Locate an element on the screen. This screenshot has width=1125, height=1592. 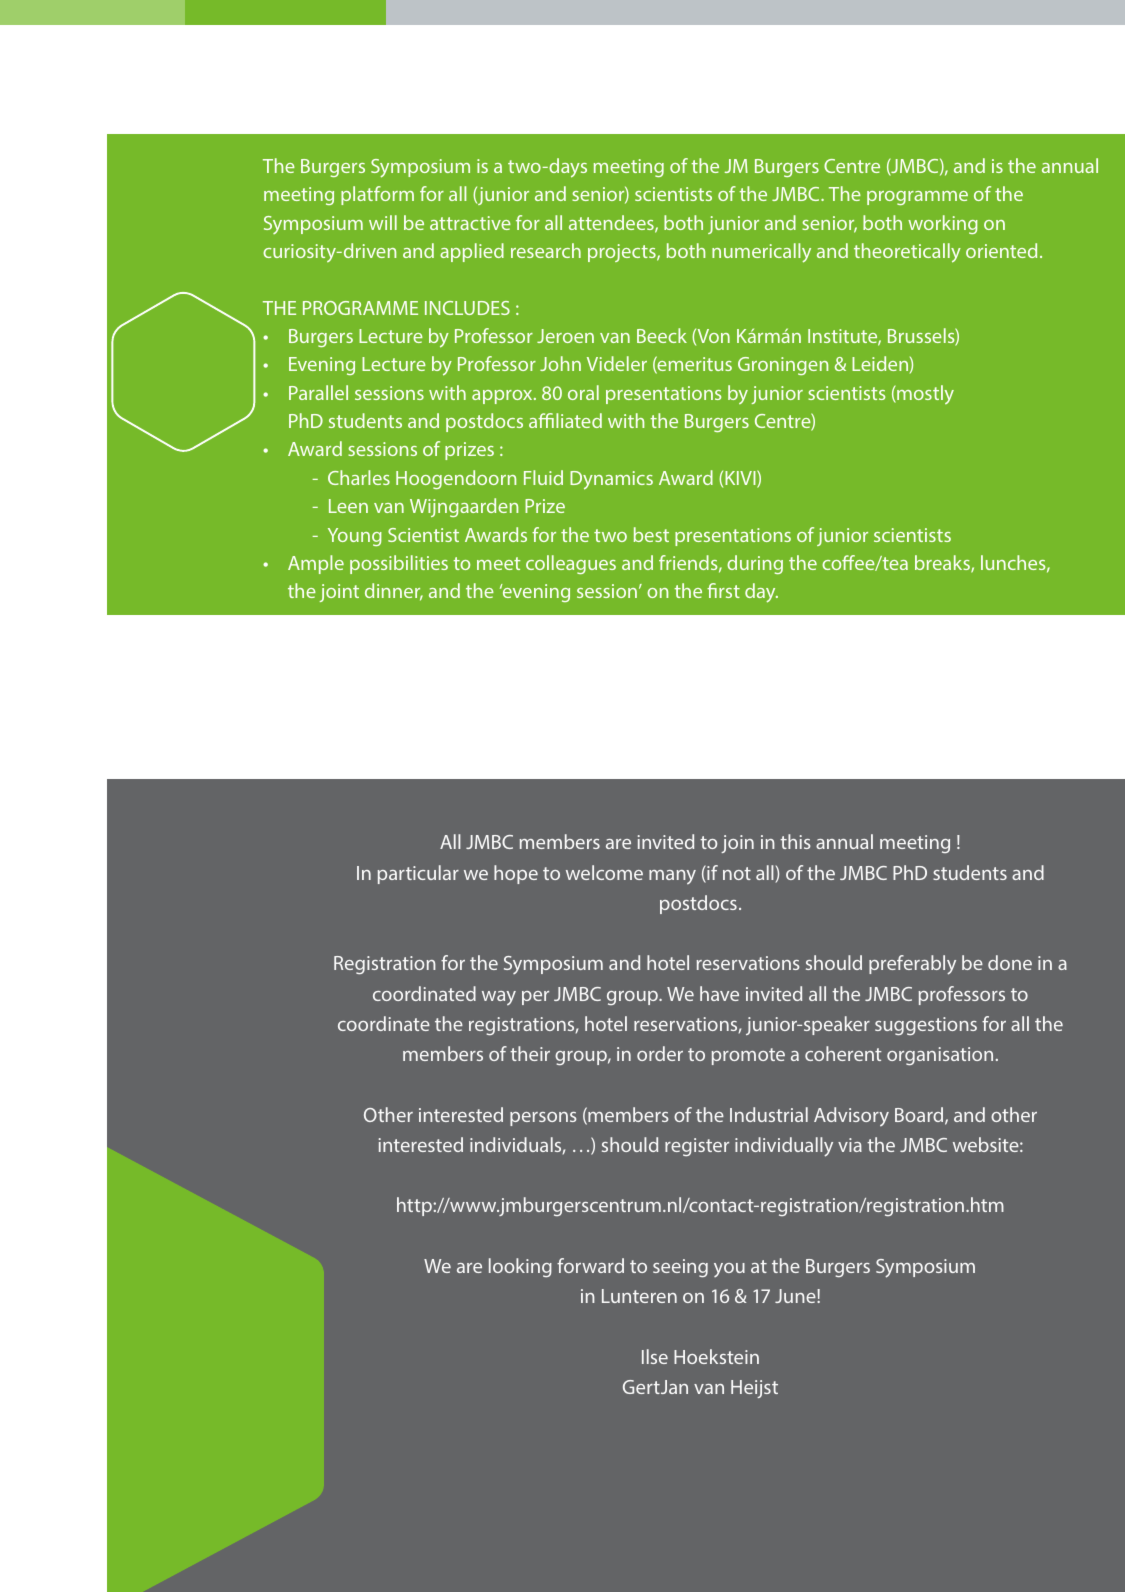
looking is located at coordinates (520, 1267).
